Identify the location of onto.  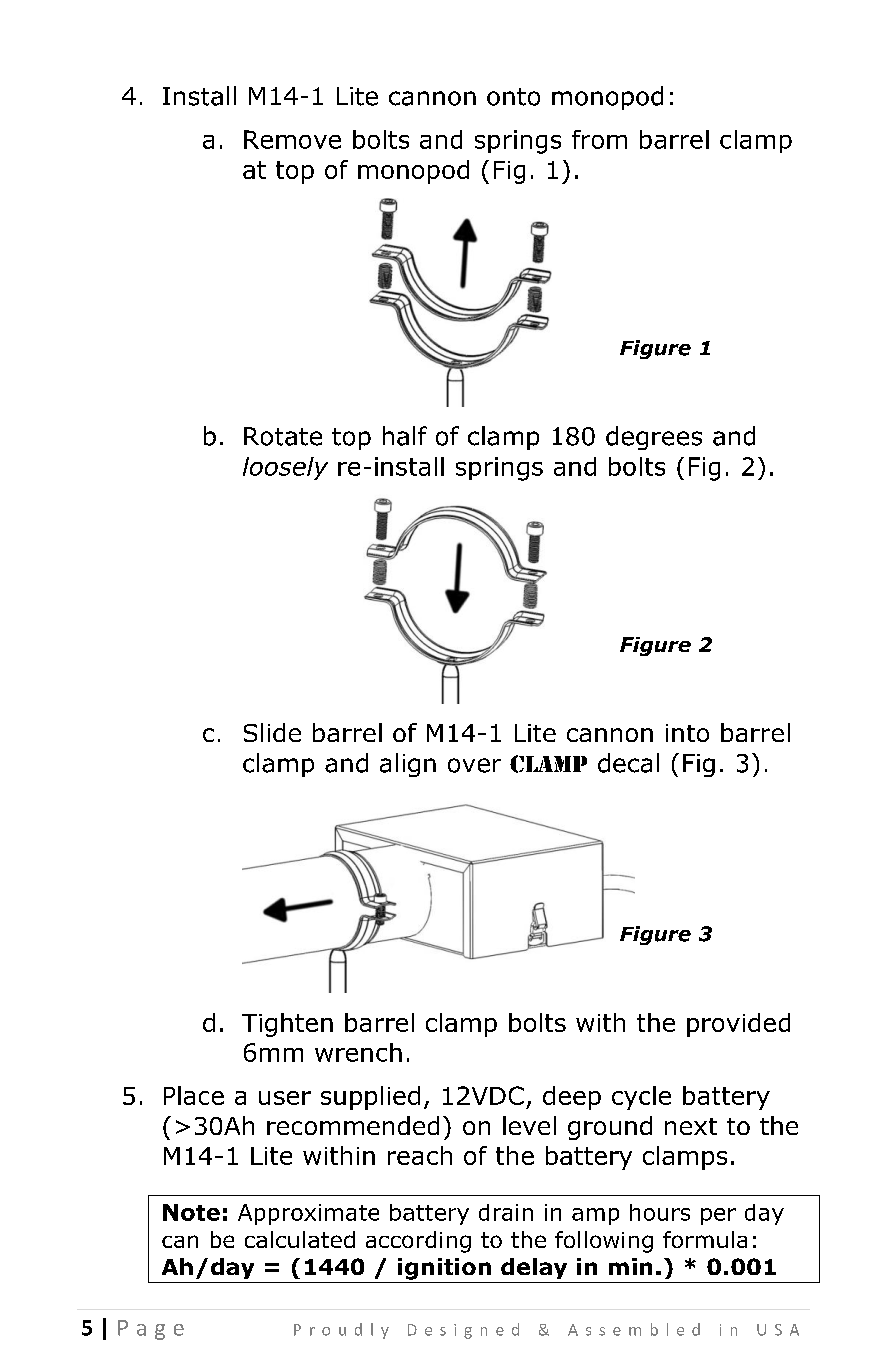
(513, 97).
